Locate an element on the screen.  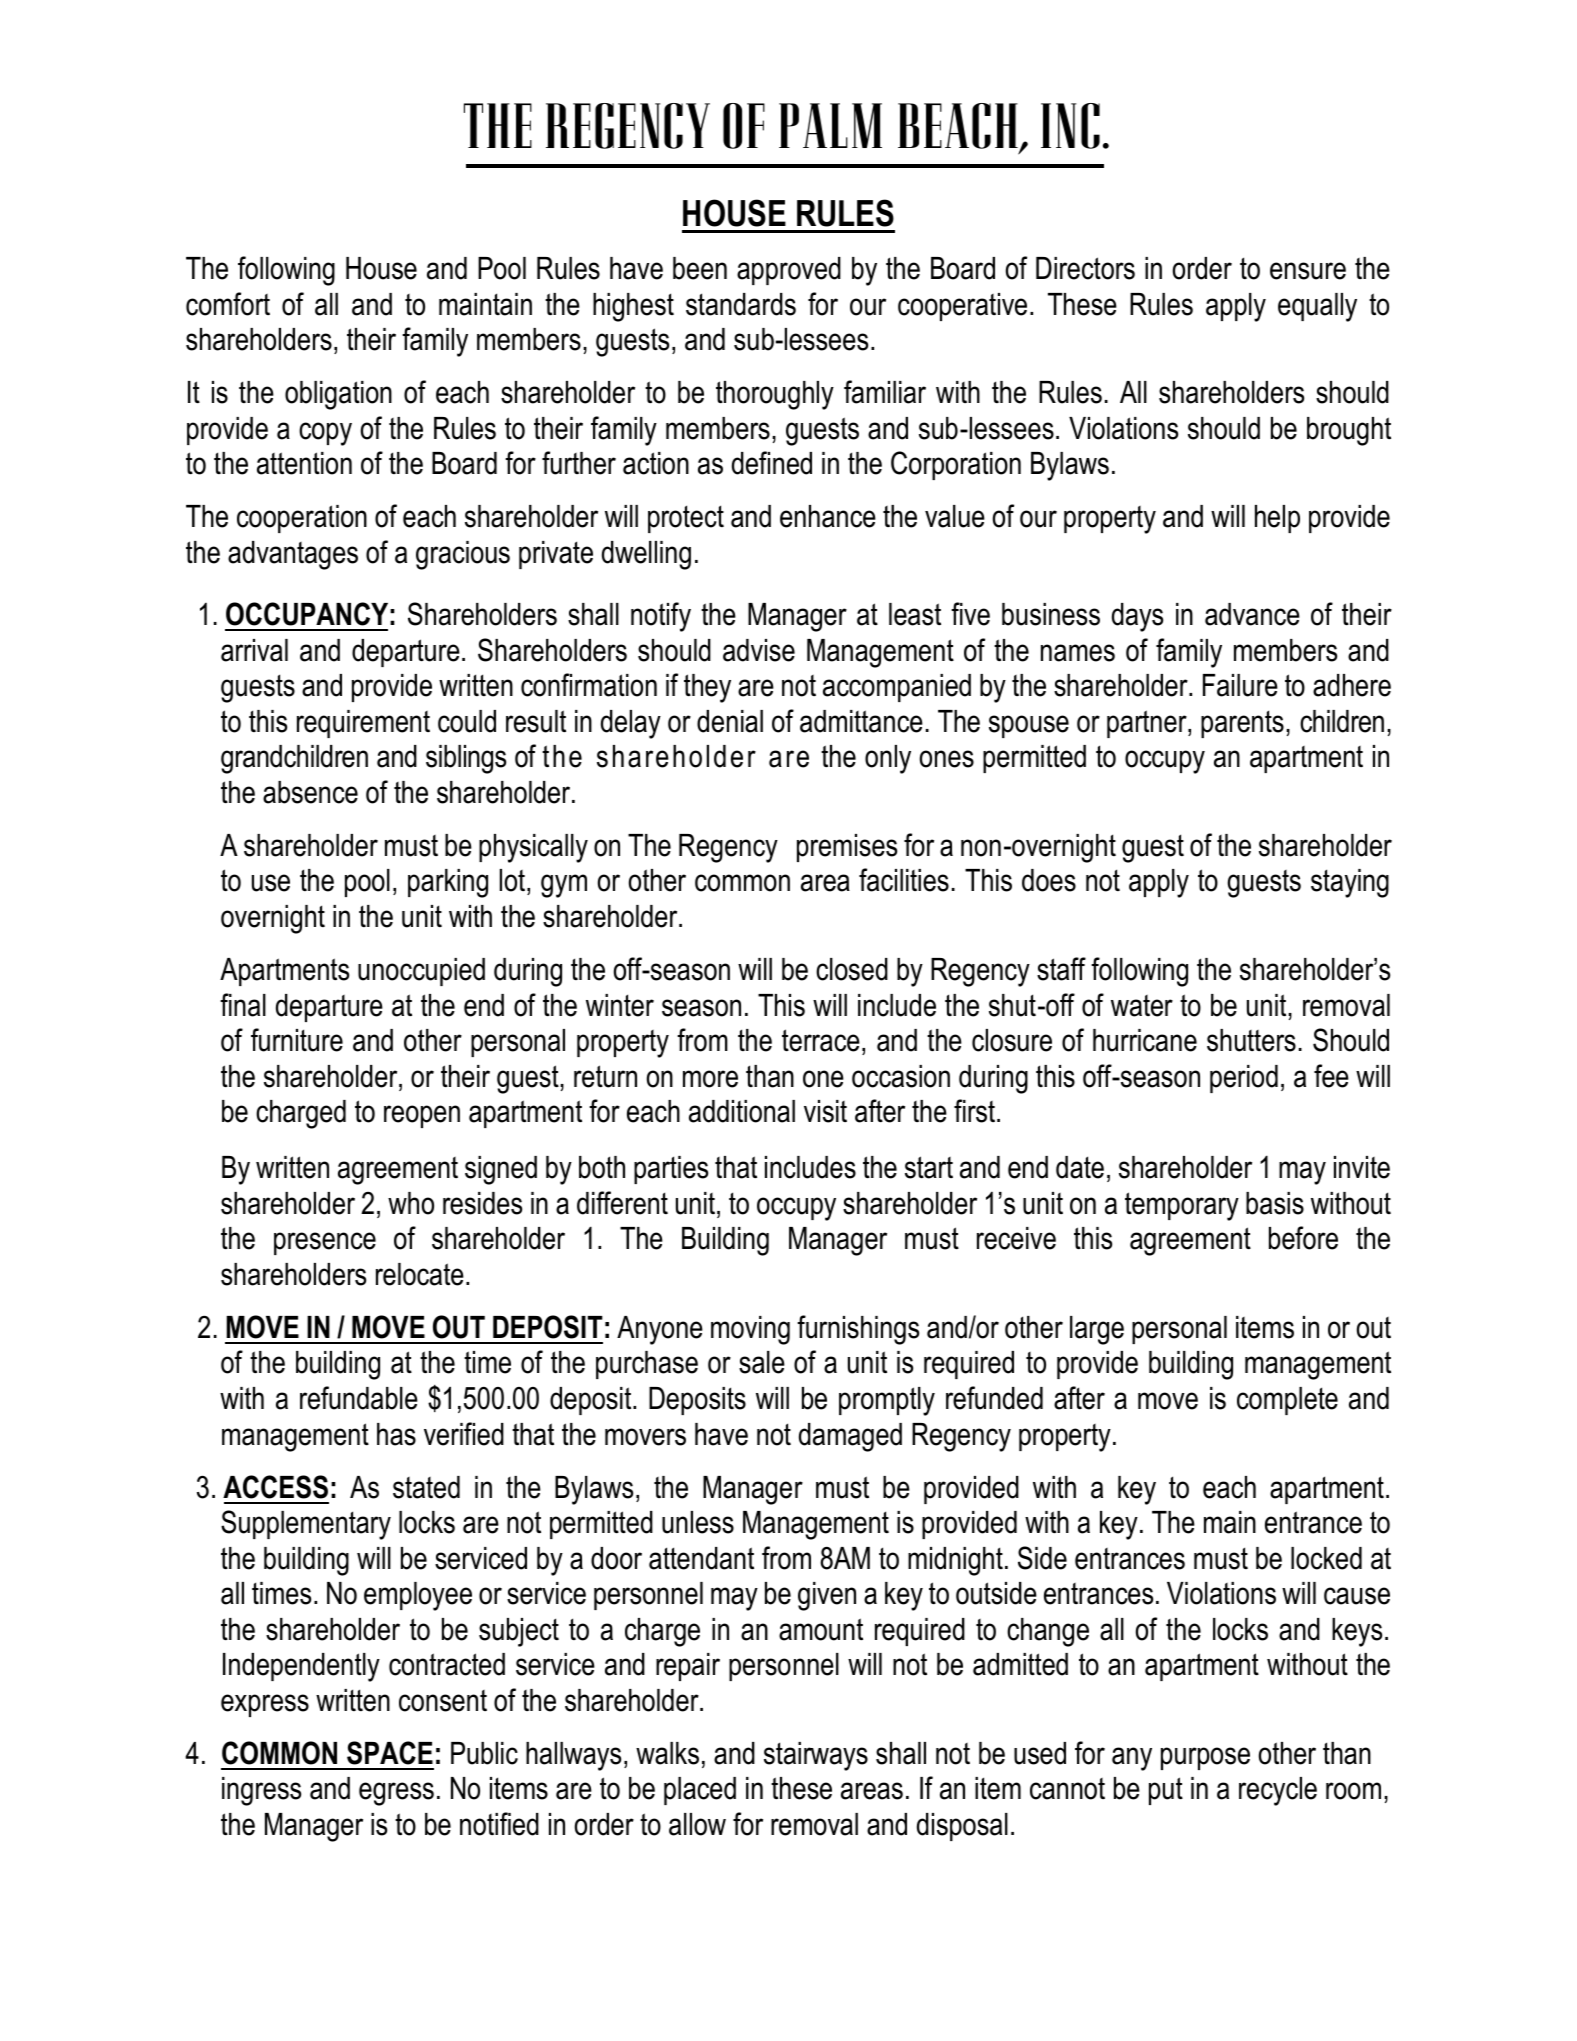
sale is located at coordinates (762, 1362).
